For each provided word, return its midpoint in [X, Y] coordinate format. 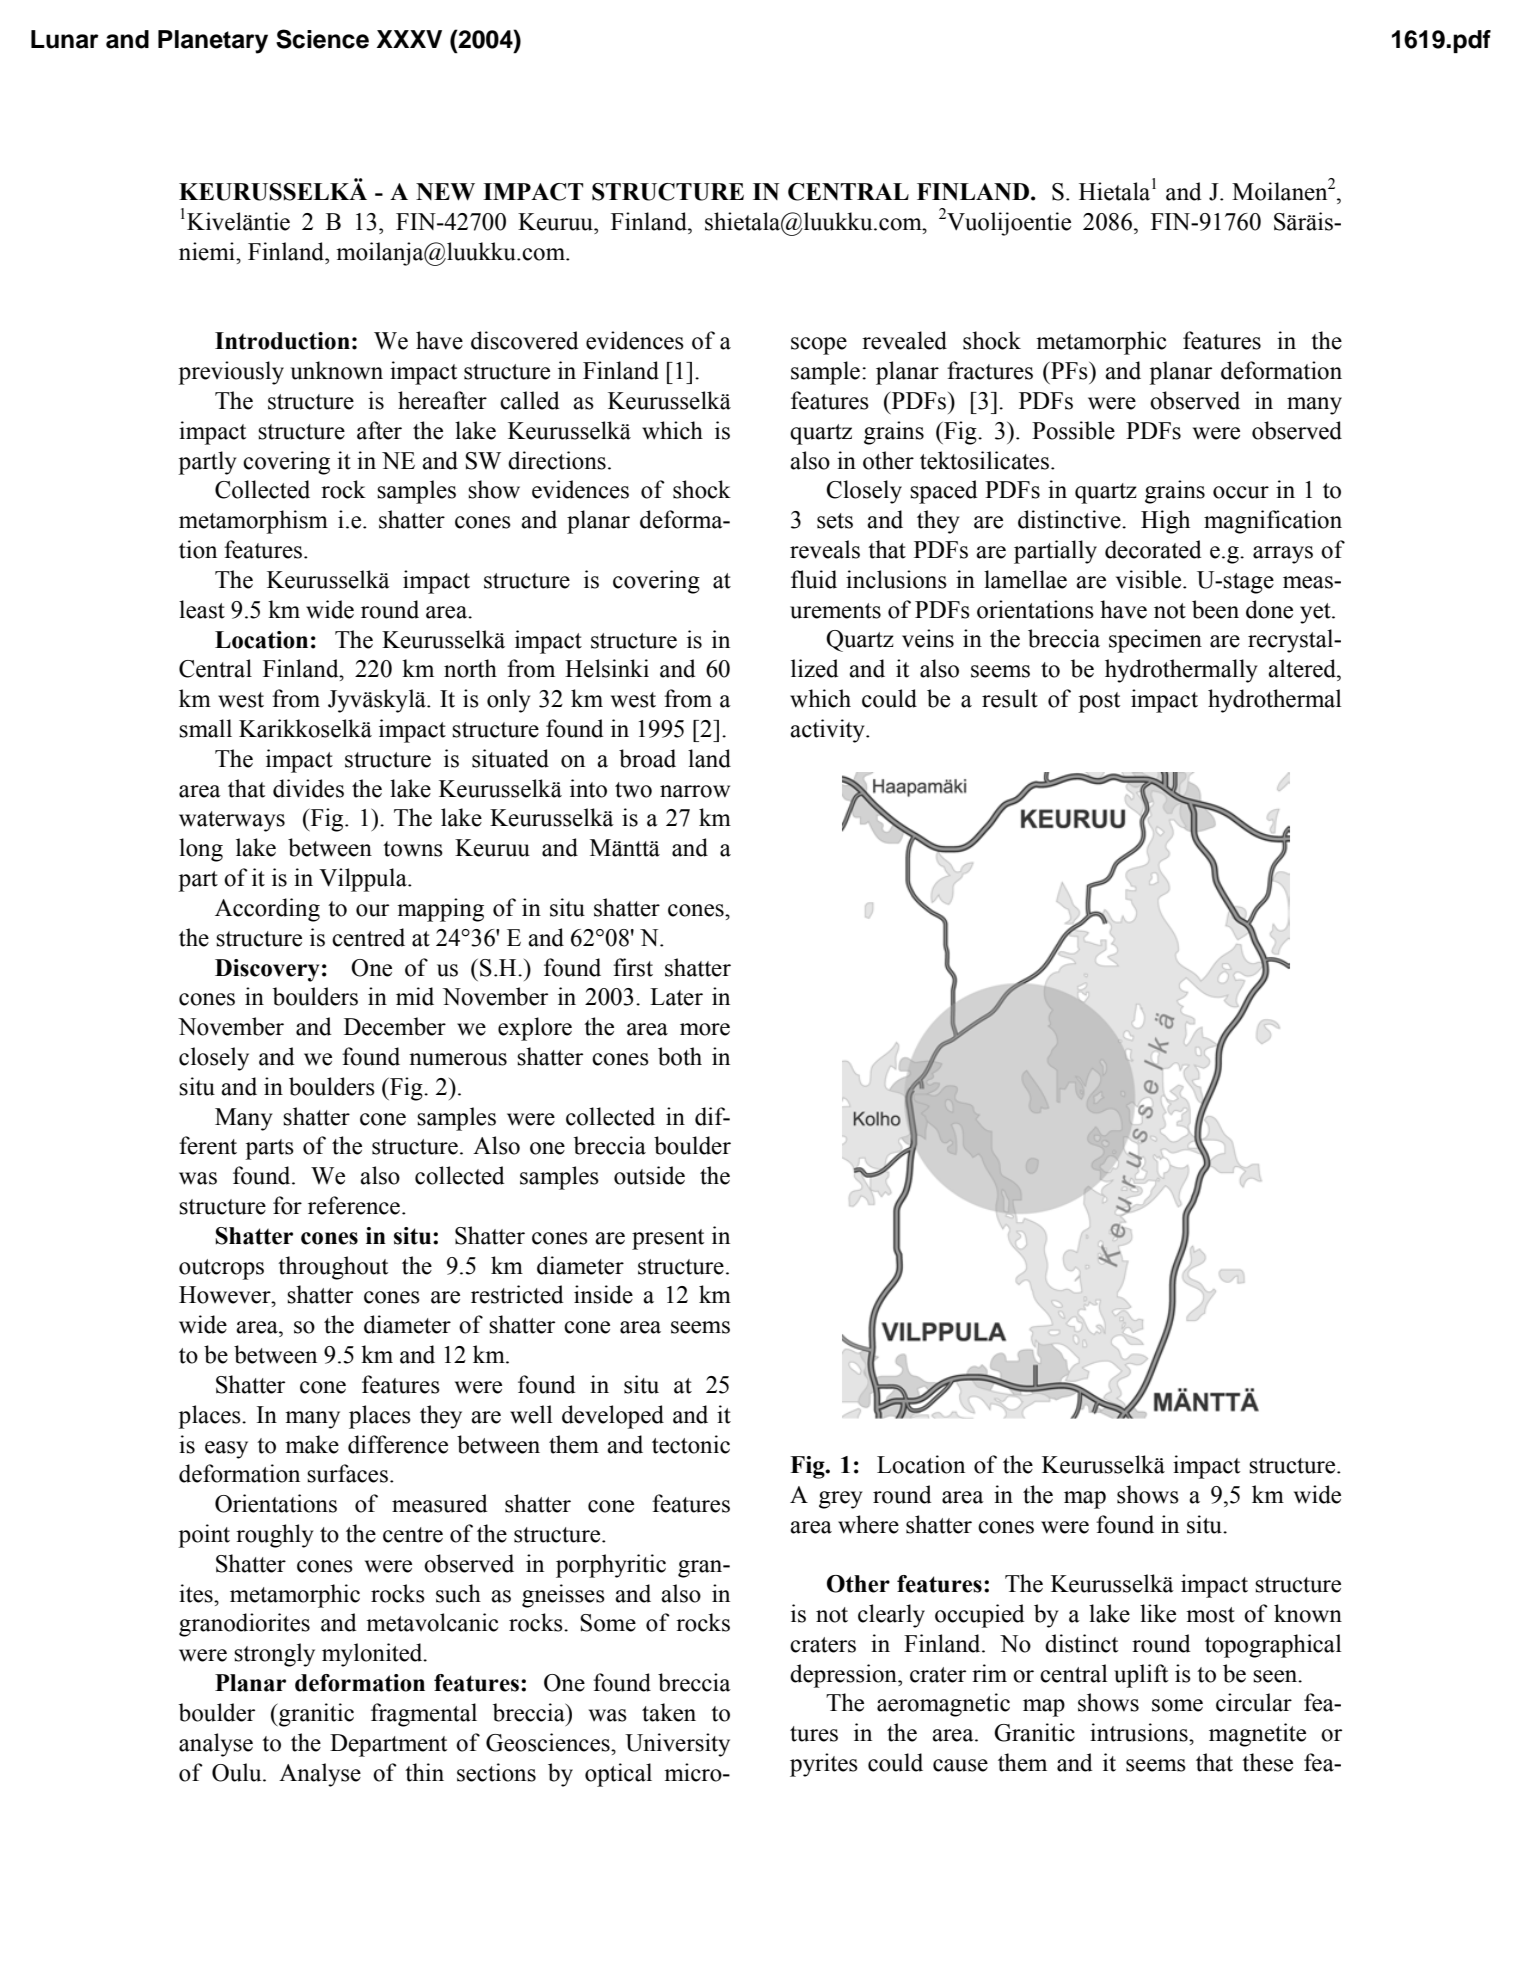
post [1099, 702]
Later [676, 997]
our [372, 910]
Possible [1073, 430]
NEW [445, 192]
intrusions [1140, 1732]
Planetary [213, 42]
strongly [274, 1655]
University [677, 1745]
